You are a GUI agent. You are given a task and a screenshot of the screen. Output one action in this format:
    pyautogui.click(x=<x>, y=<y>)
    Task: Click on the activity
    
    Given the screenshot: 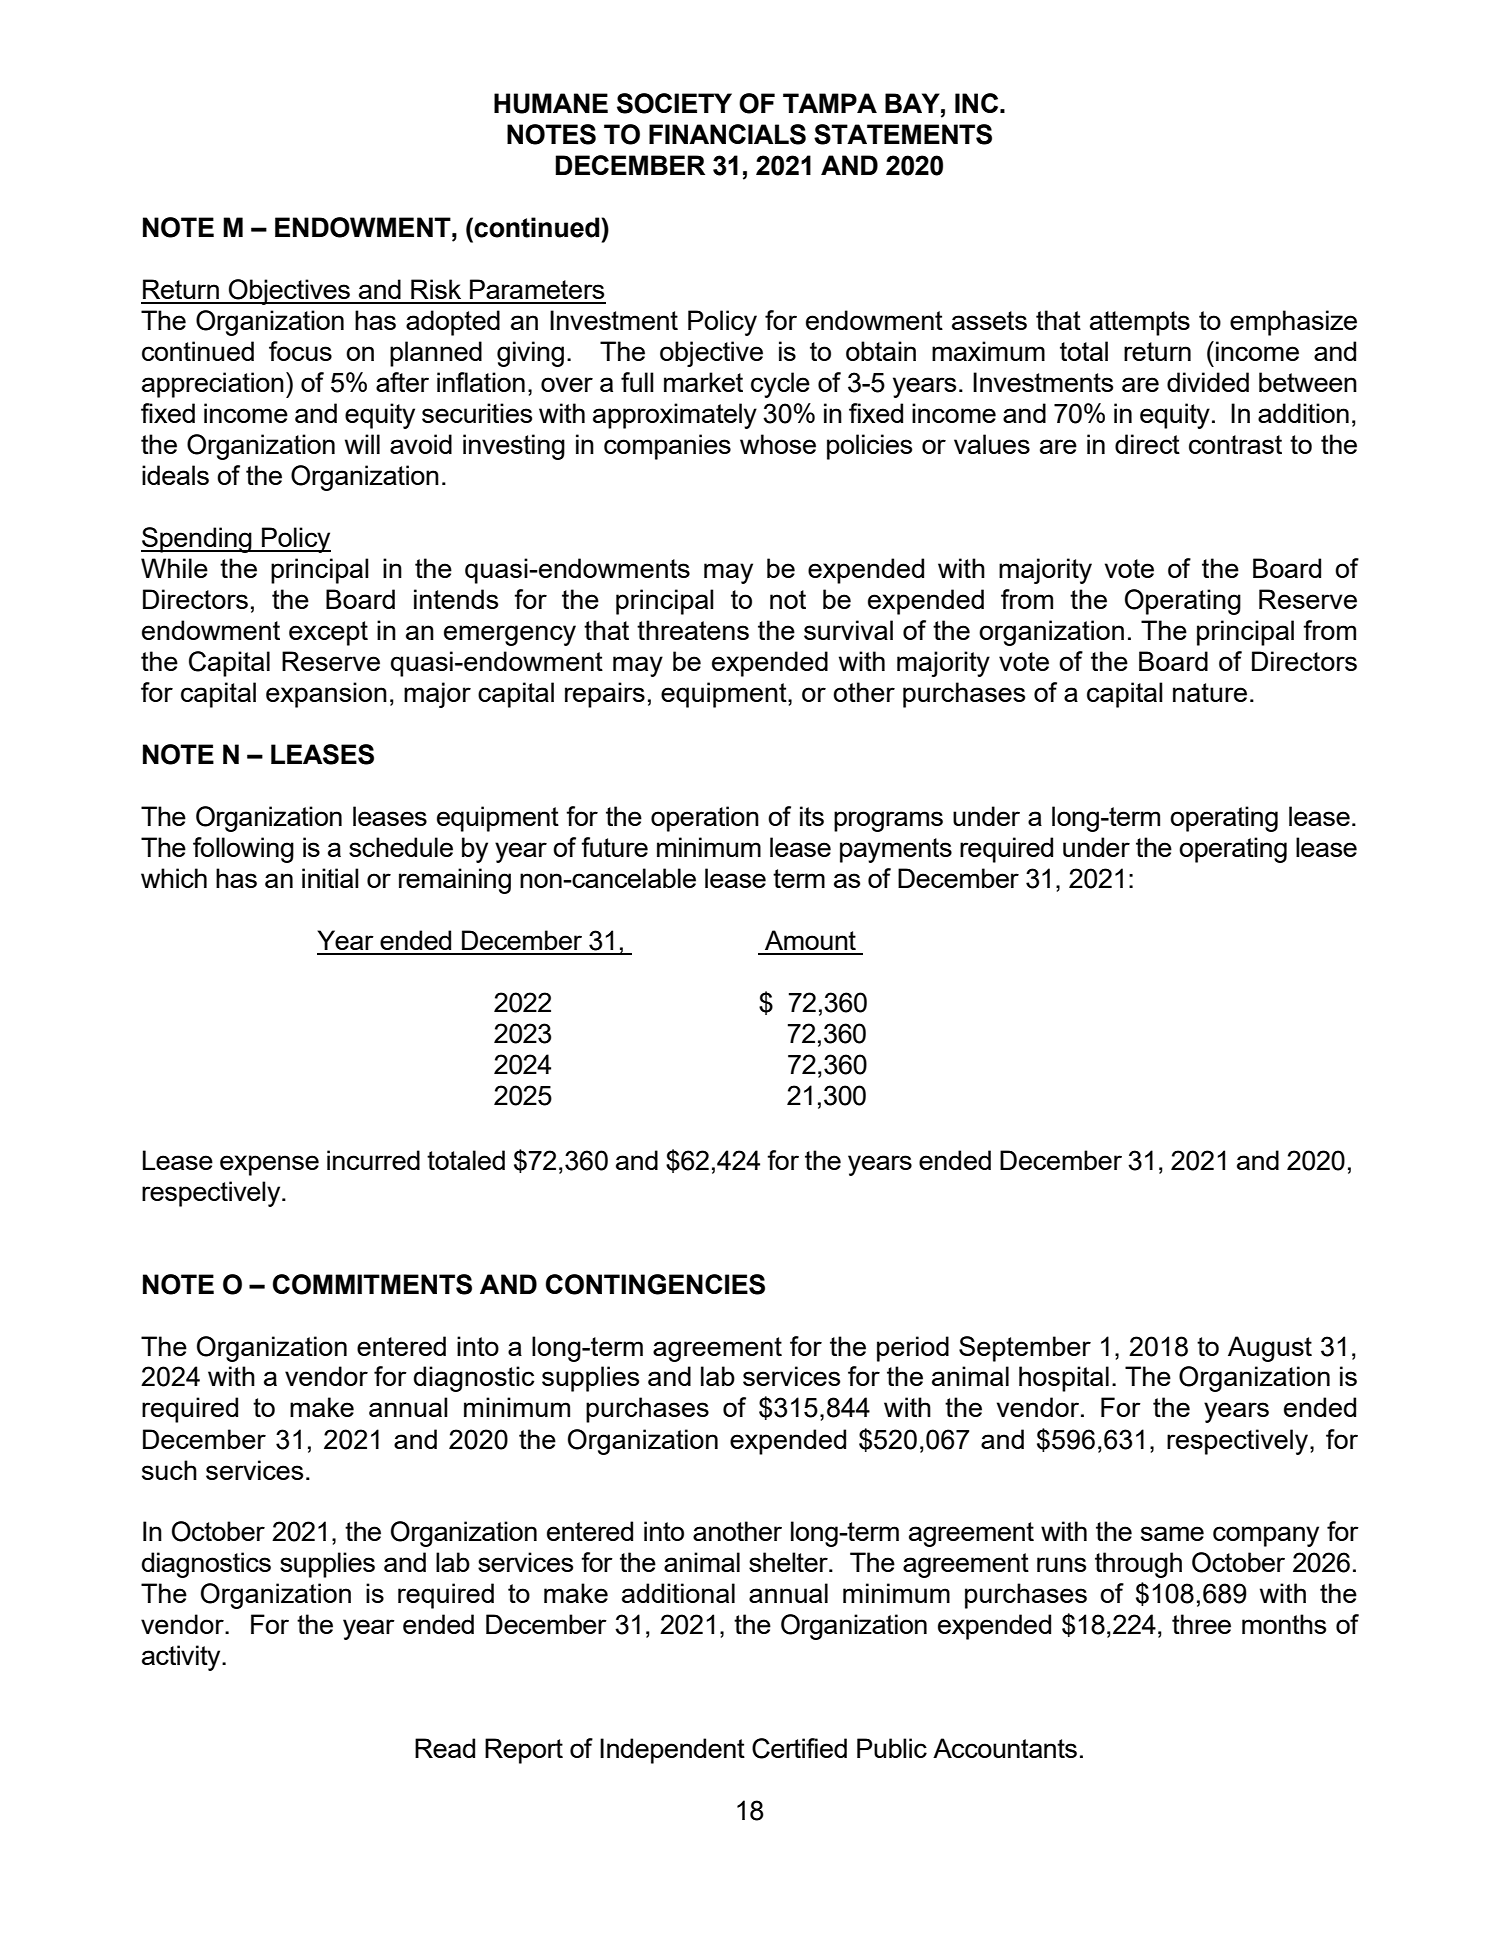 What is the action you would take?
    pyautogui.click(x=182, y=1658)
